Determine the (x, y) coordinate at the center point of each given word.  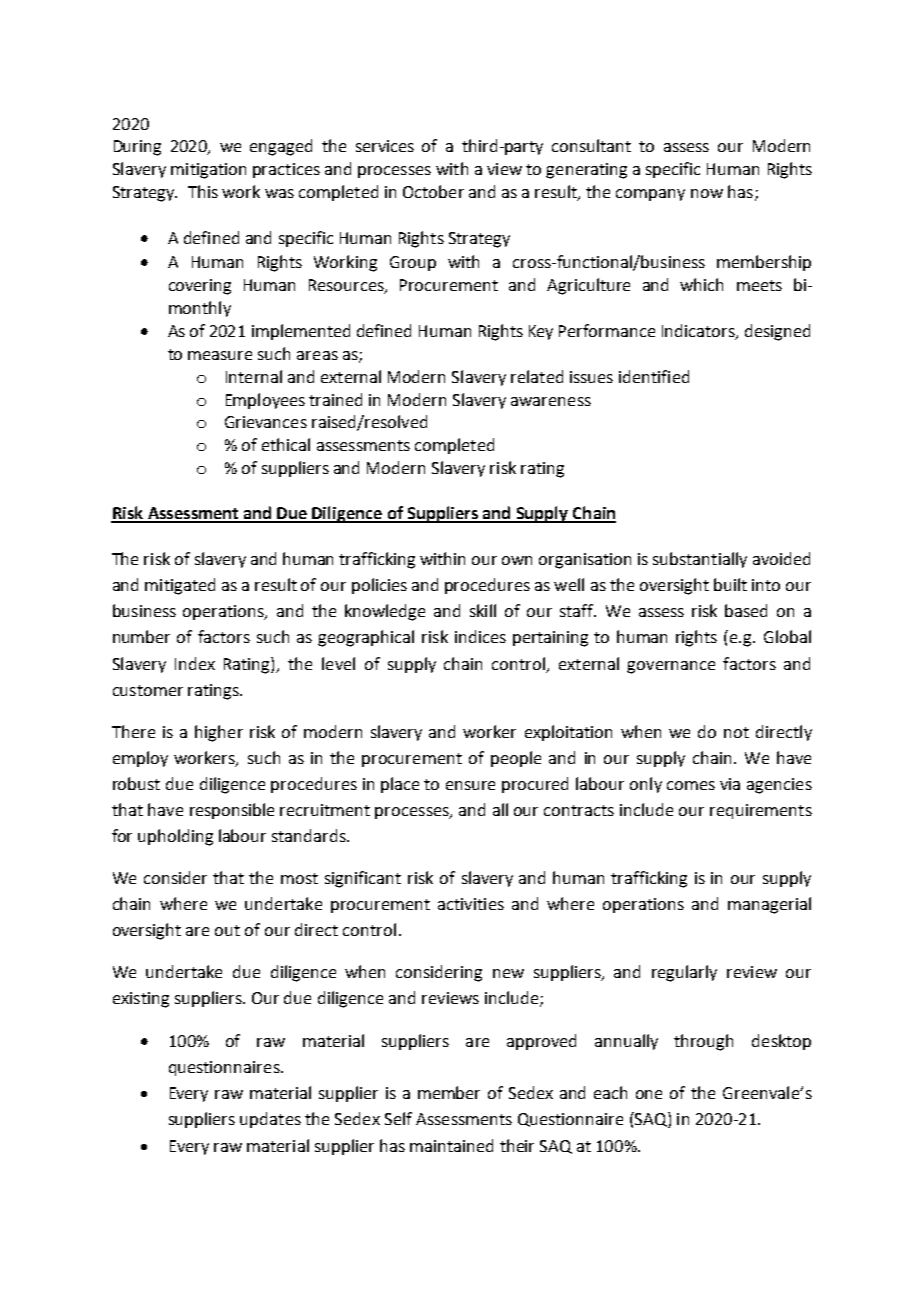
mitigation (208, 171)
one (649, 1094)
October (433, 191)
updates (270, 1120)
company (650, 195)
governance (671, 667)
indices (480, 636)
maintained (451, 1145)
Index (195, 663)
